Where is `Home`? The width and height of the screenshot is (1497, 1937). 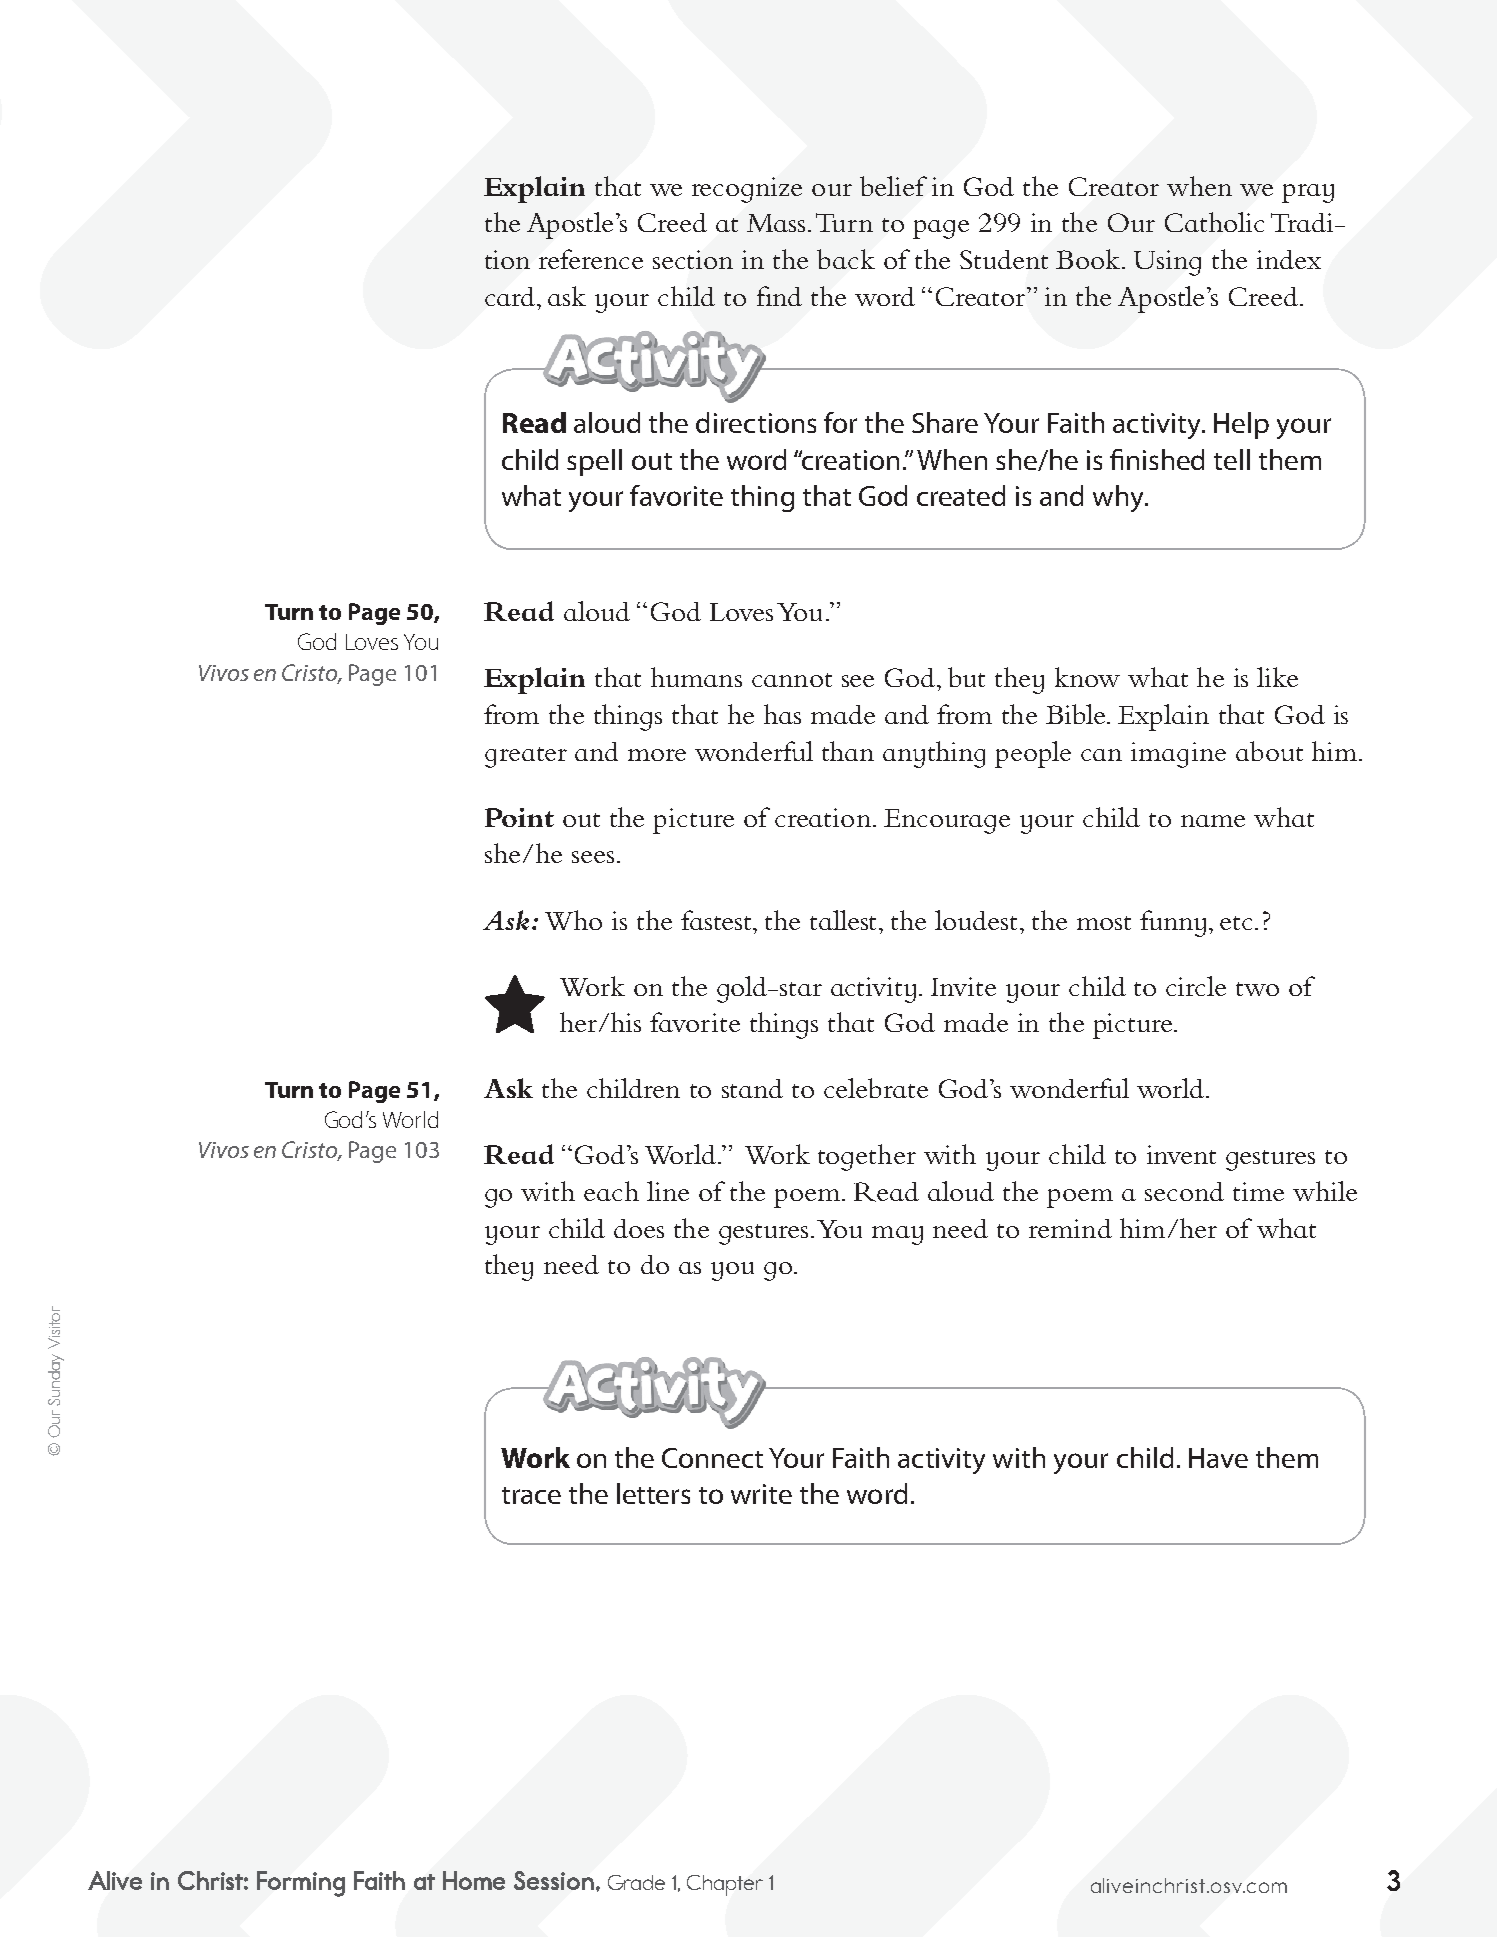 Home is located at coordinates (474, 1880).
